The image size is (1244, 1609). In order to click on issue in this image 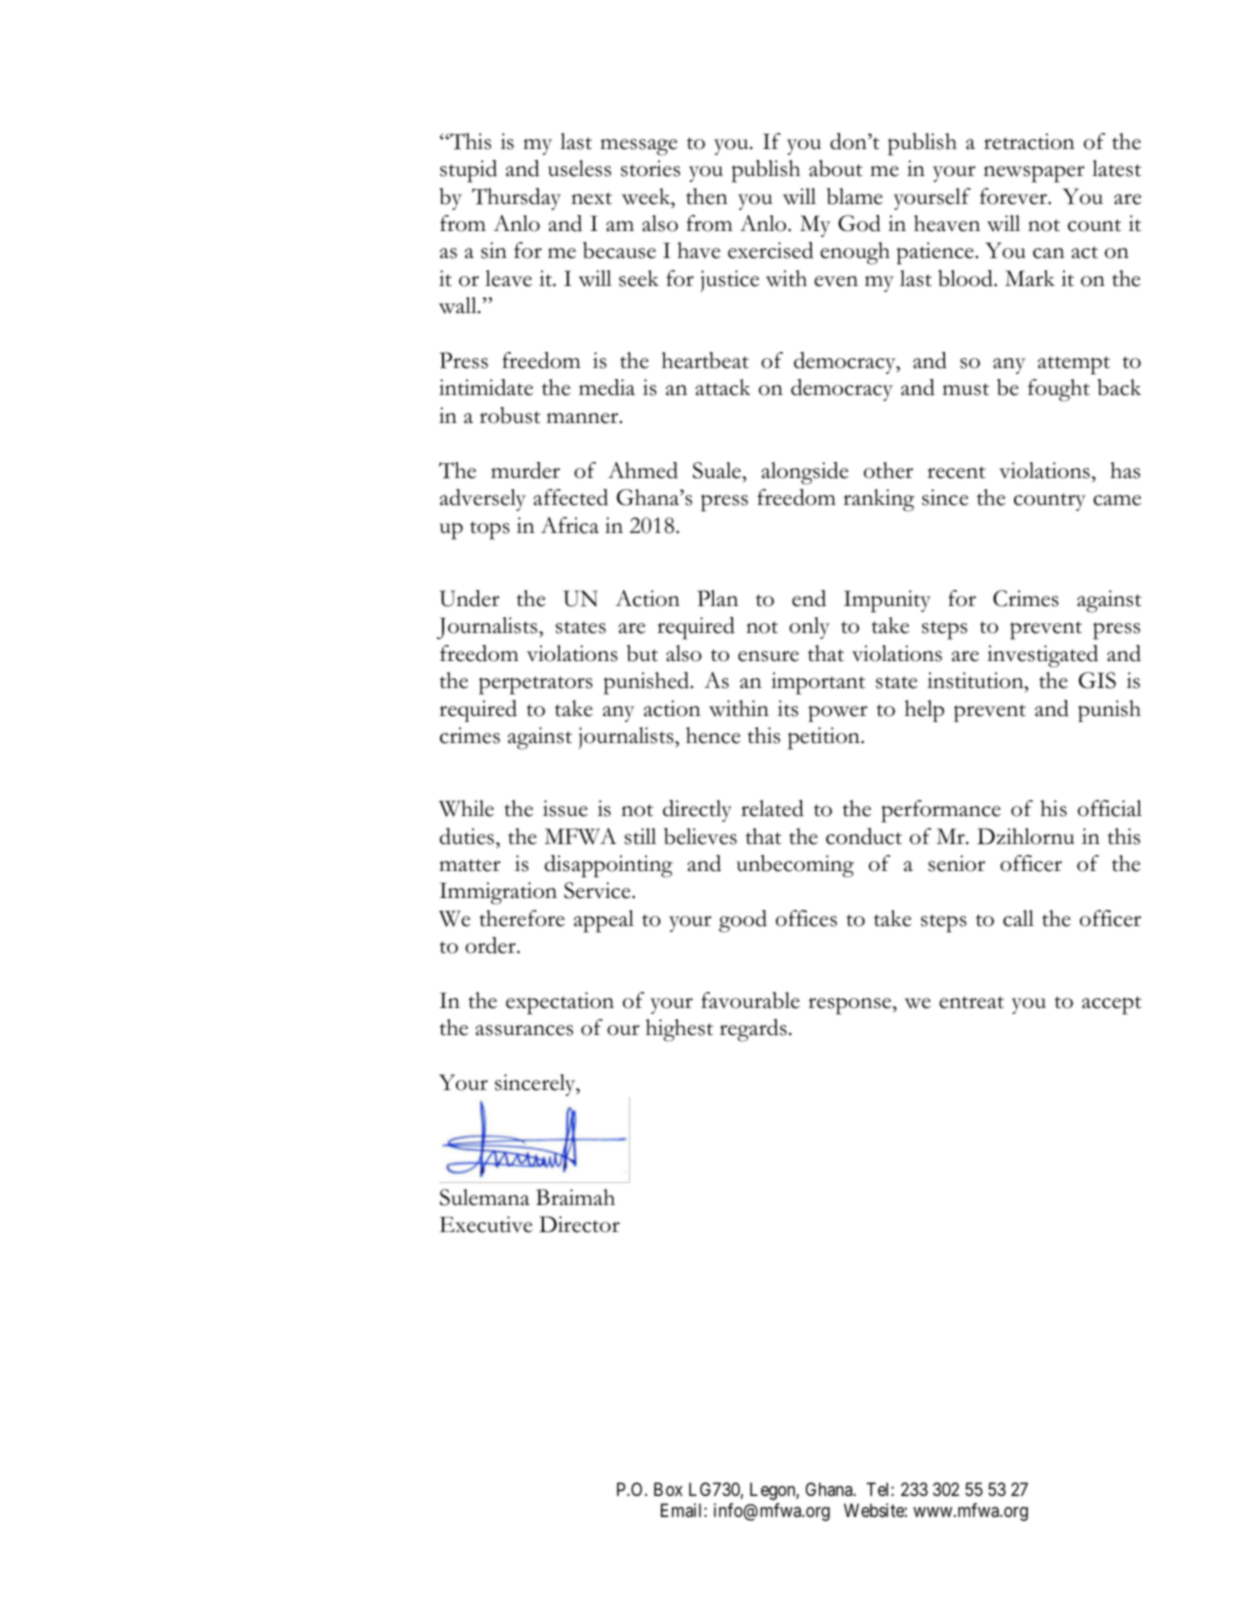, I will do `click(565, 808)`.
